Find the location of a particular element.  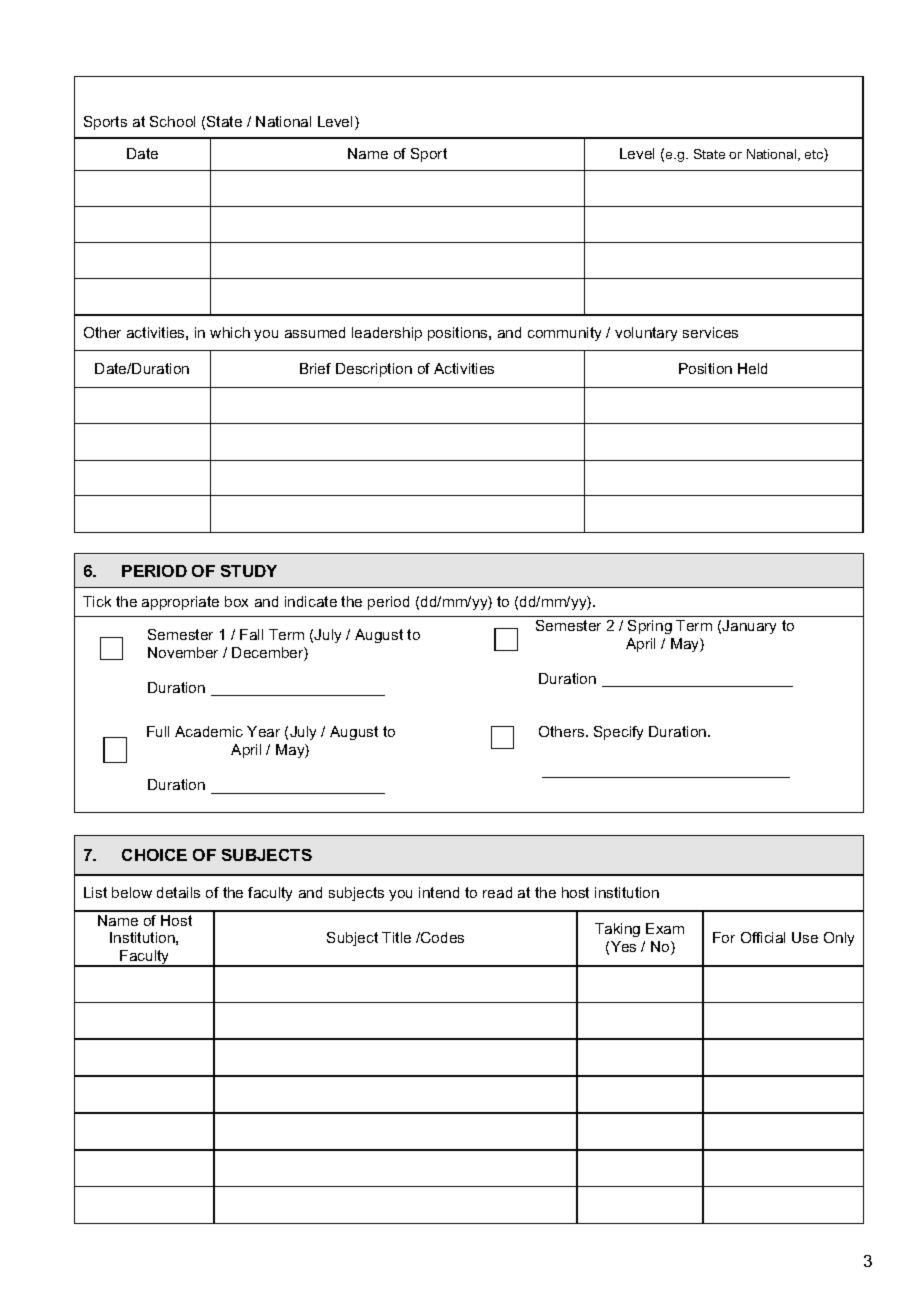

services is located at coordinates (710, 332).
